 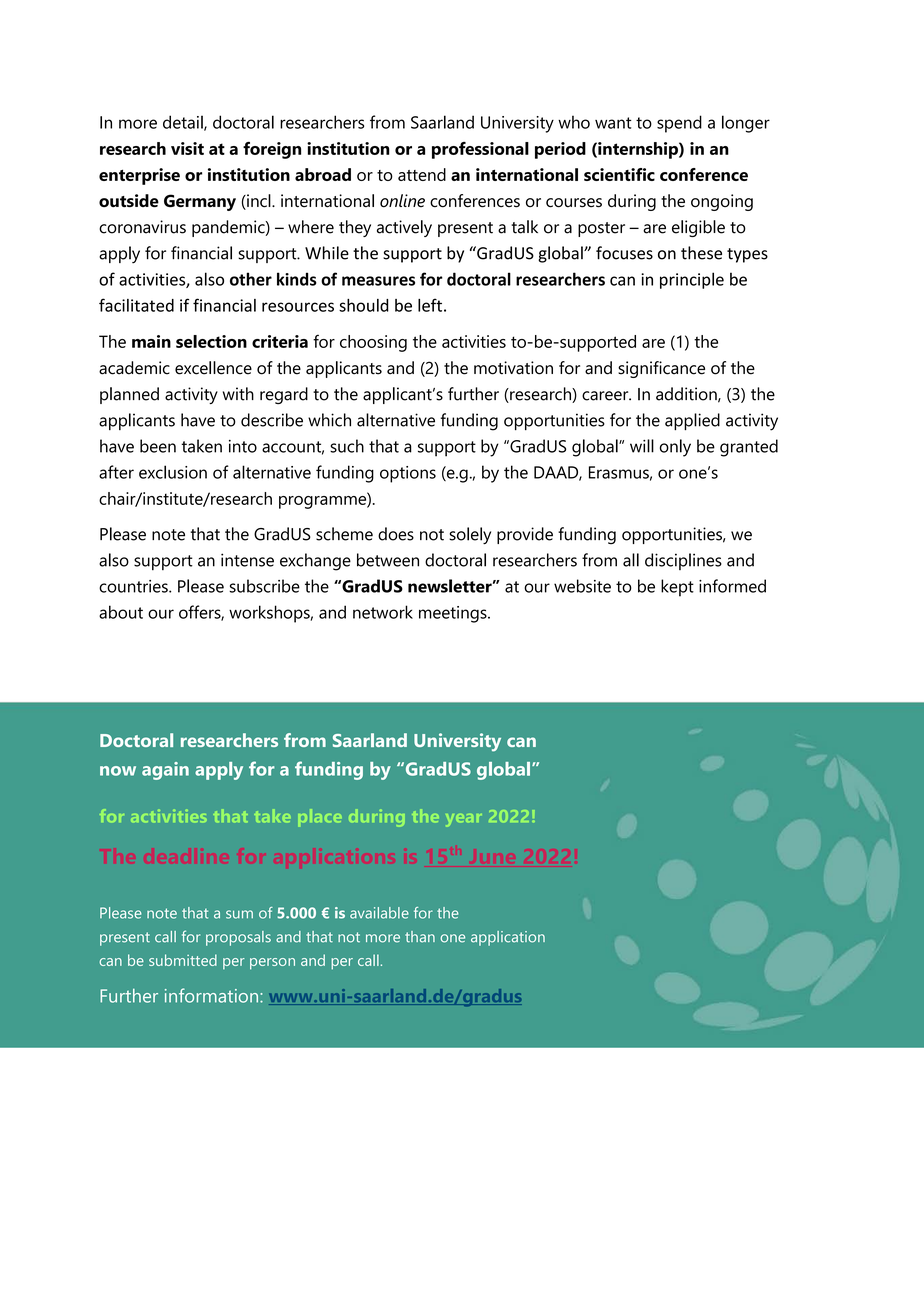 I want to click on kept, so click(x=677, y=588).
